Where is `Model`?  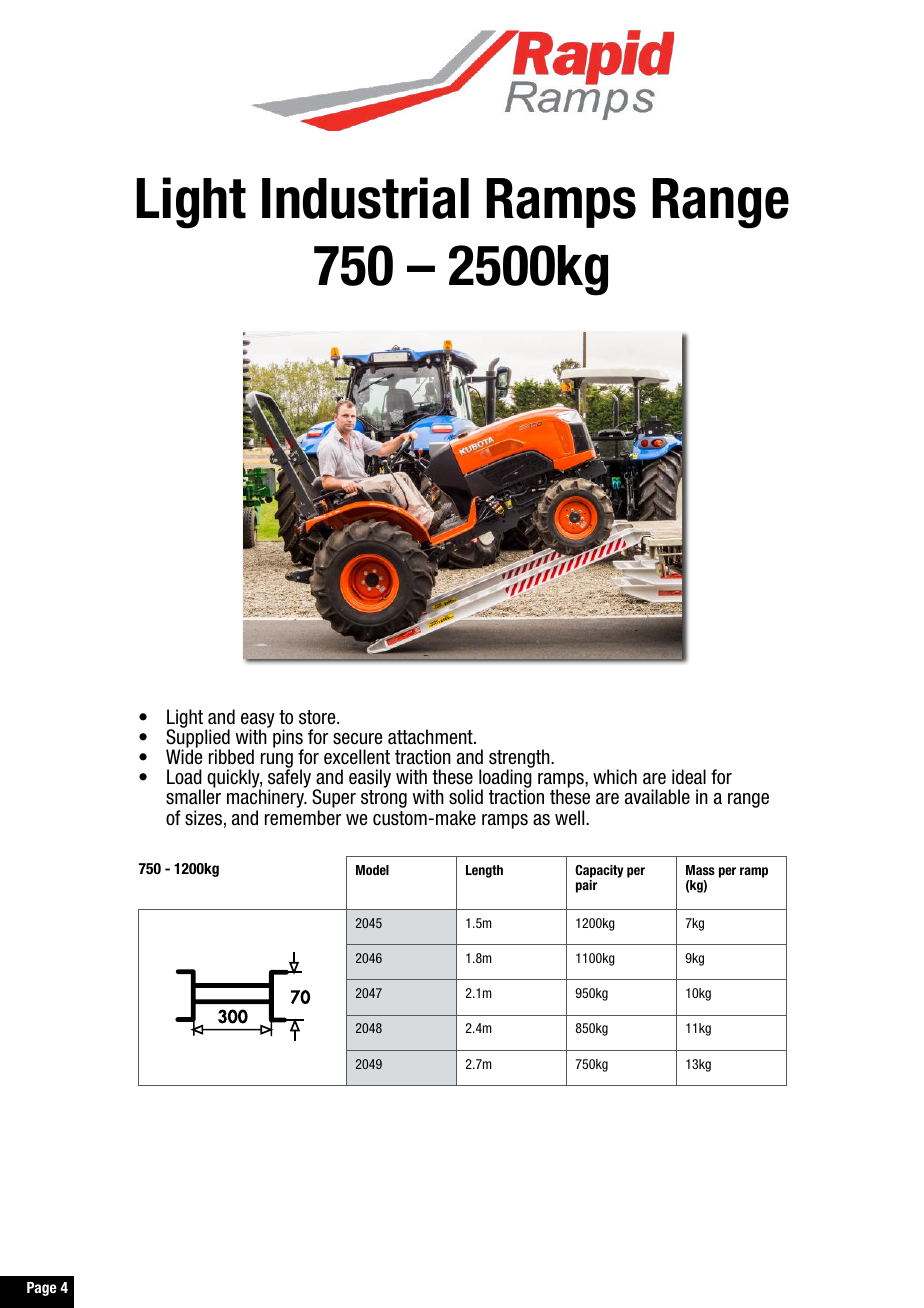
Model is located at coordinates (372, 870).
